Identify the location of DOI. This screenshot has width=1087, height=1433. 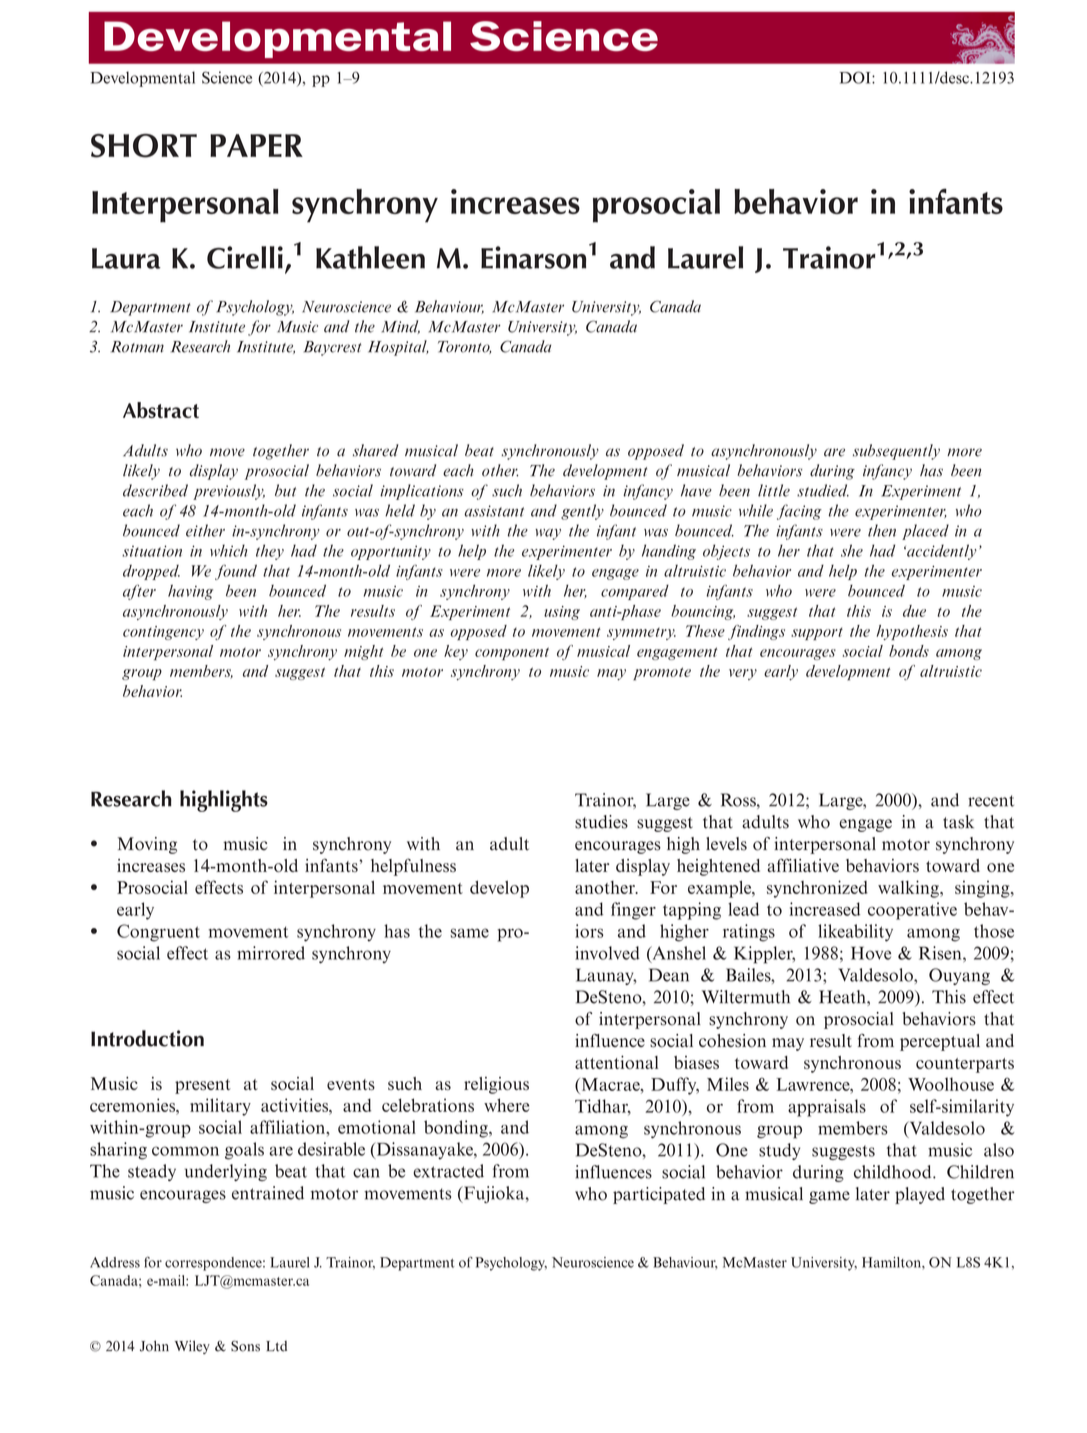
(856, 77).
